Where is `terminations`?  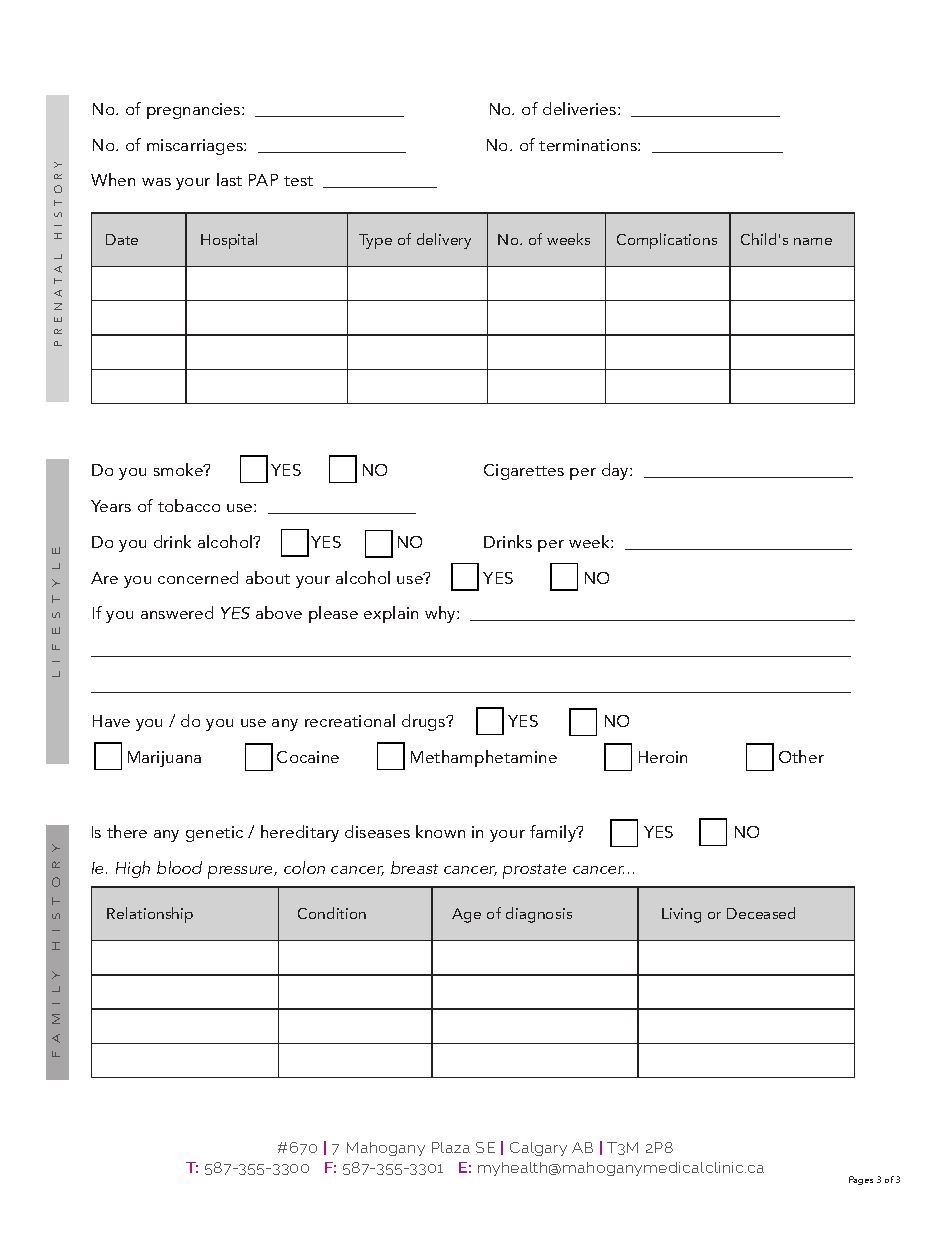 terminations is located at coordinates (589, 145).
